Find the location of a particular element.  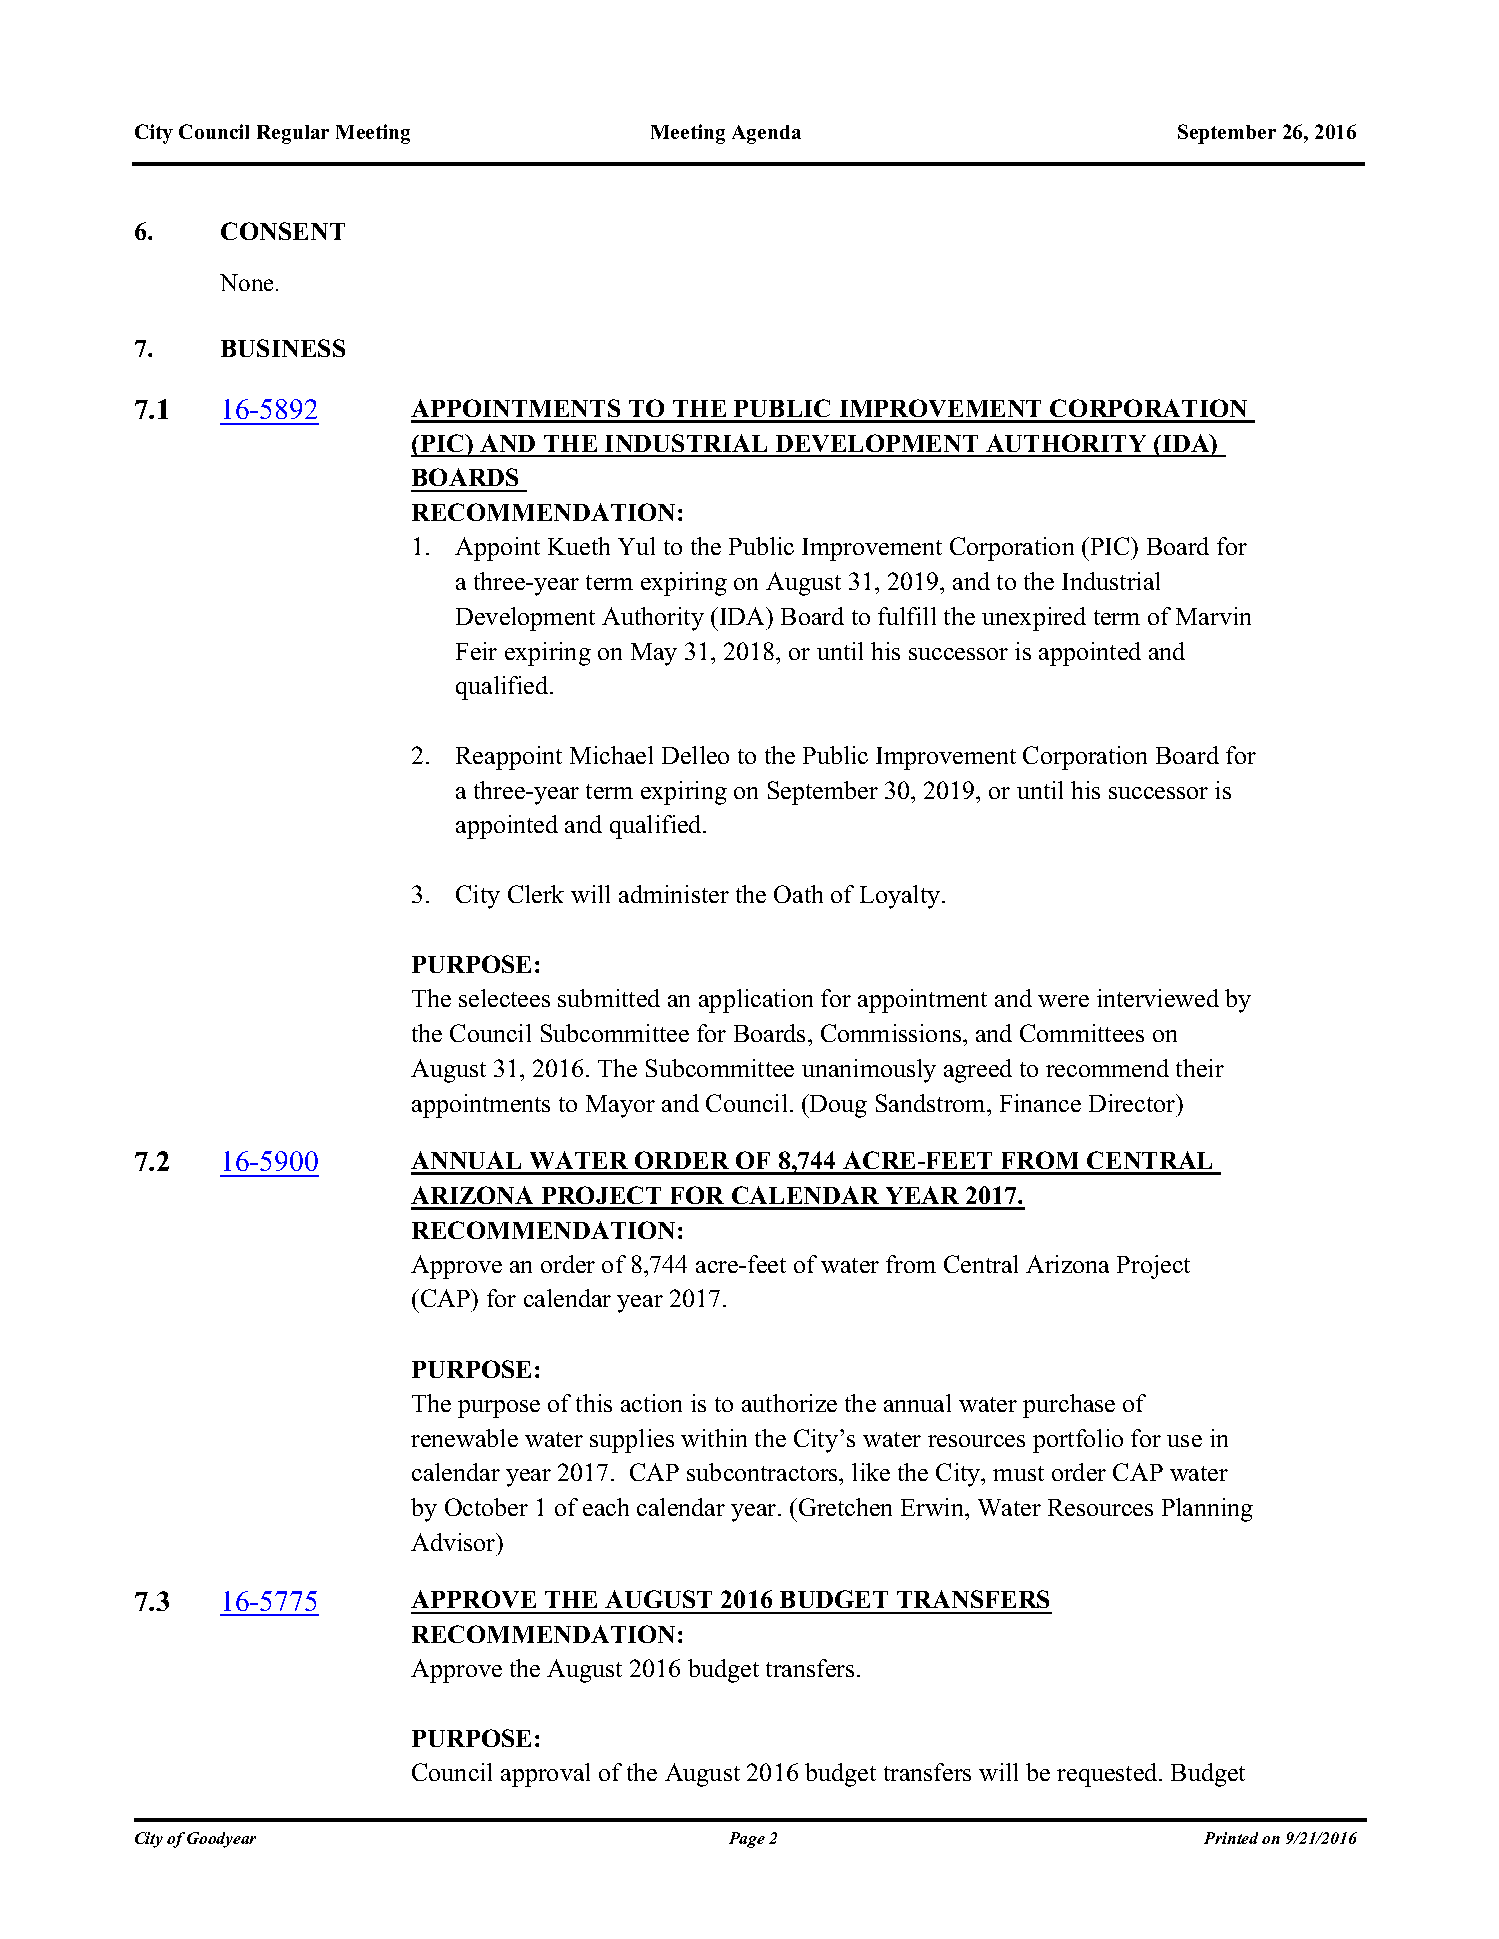

Regular is located at coordinates (293, 134).
